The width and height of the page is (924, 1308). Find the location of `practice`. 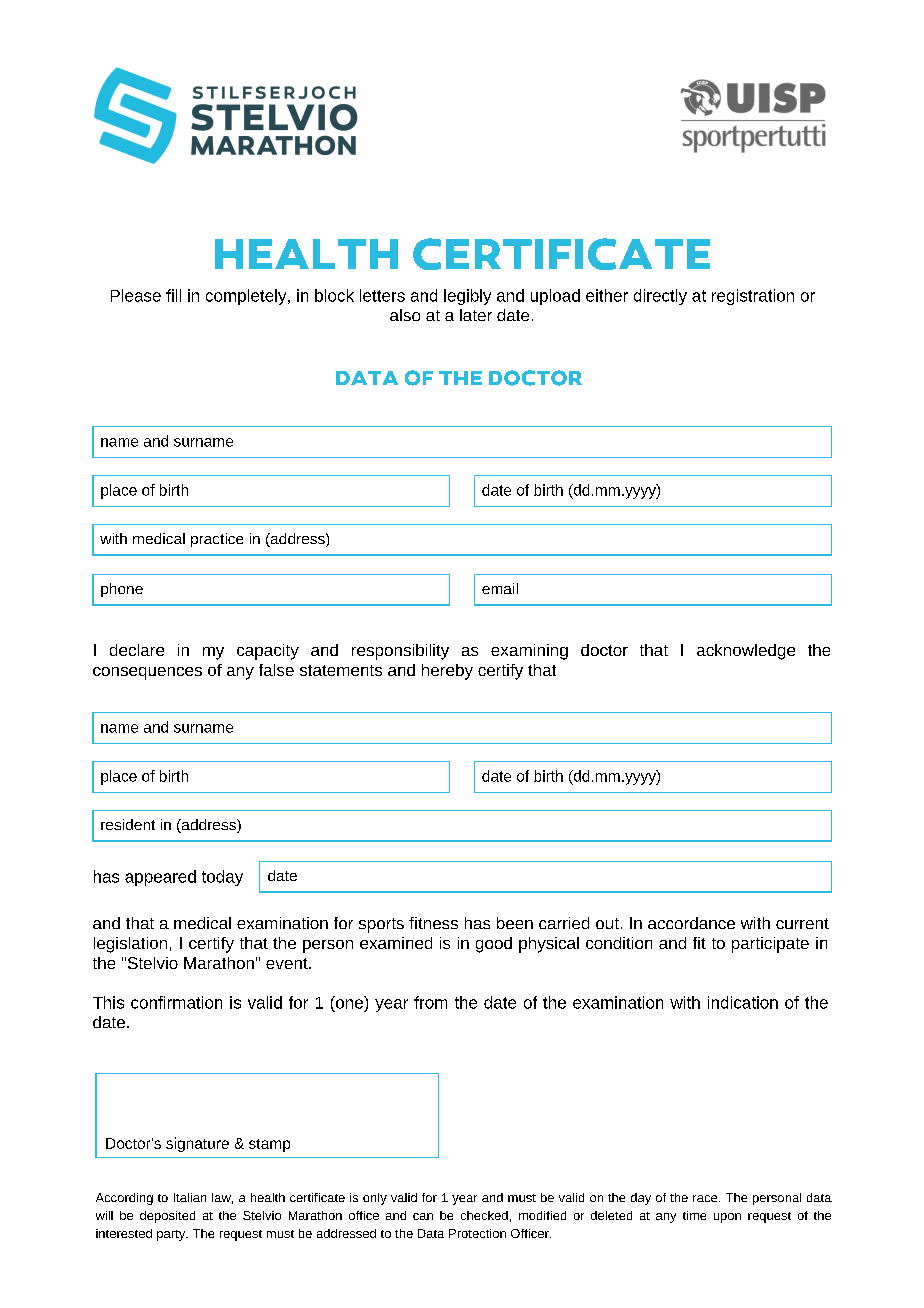

practice is located at coordinates (217, 540).
